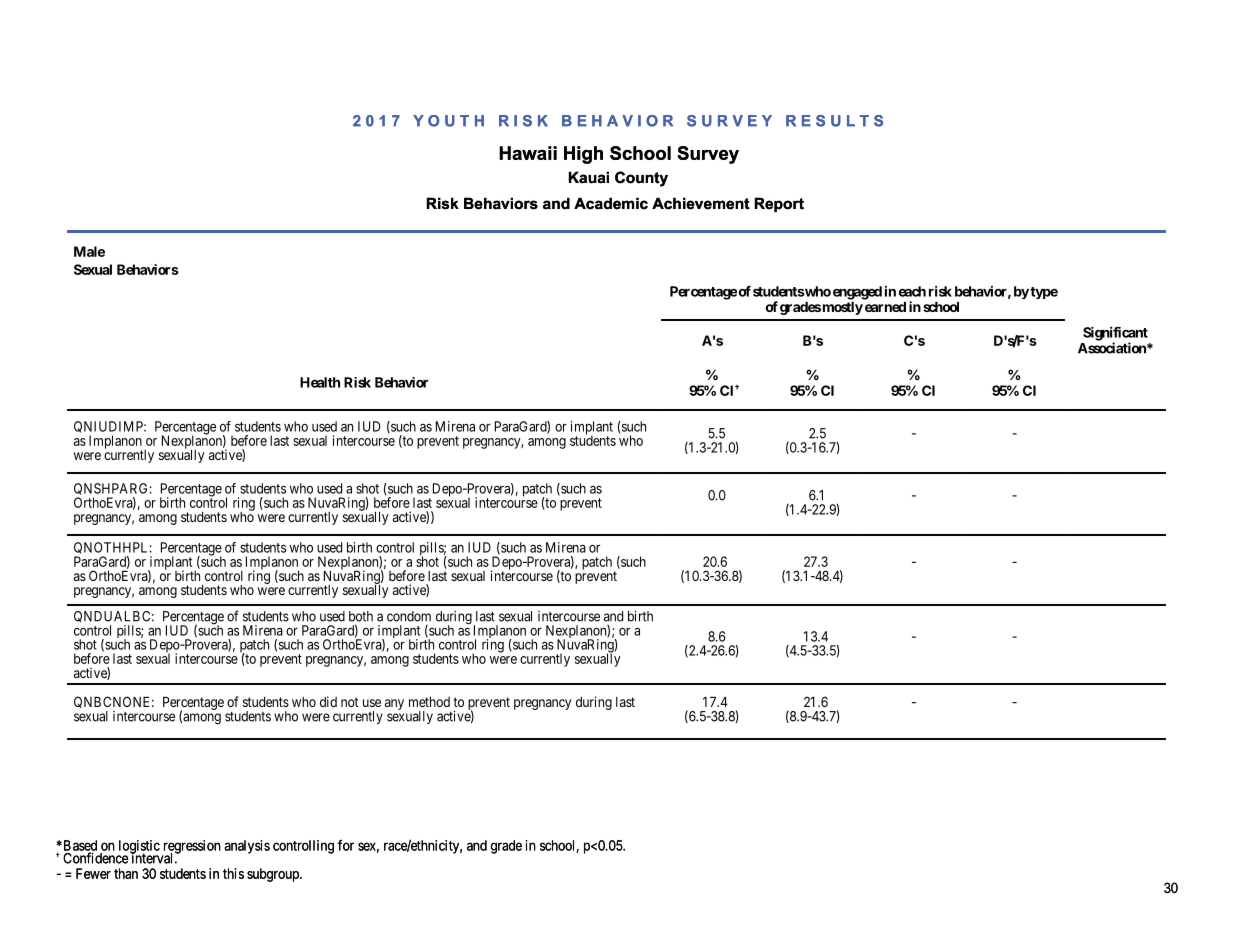 This screenshot has width=1233, height=952. What do you see at coordinates (409, 616) in the screenshot?
I see `condom` at bounding box center [409, 616].
